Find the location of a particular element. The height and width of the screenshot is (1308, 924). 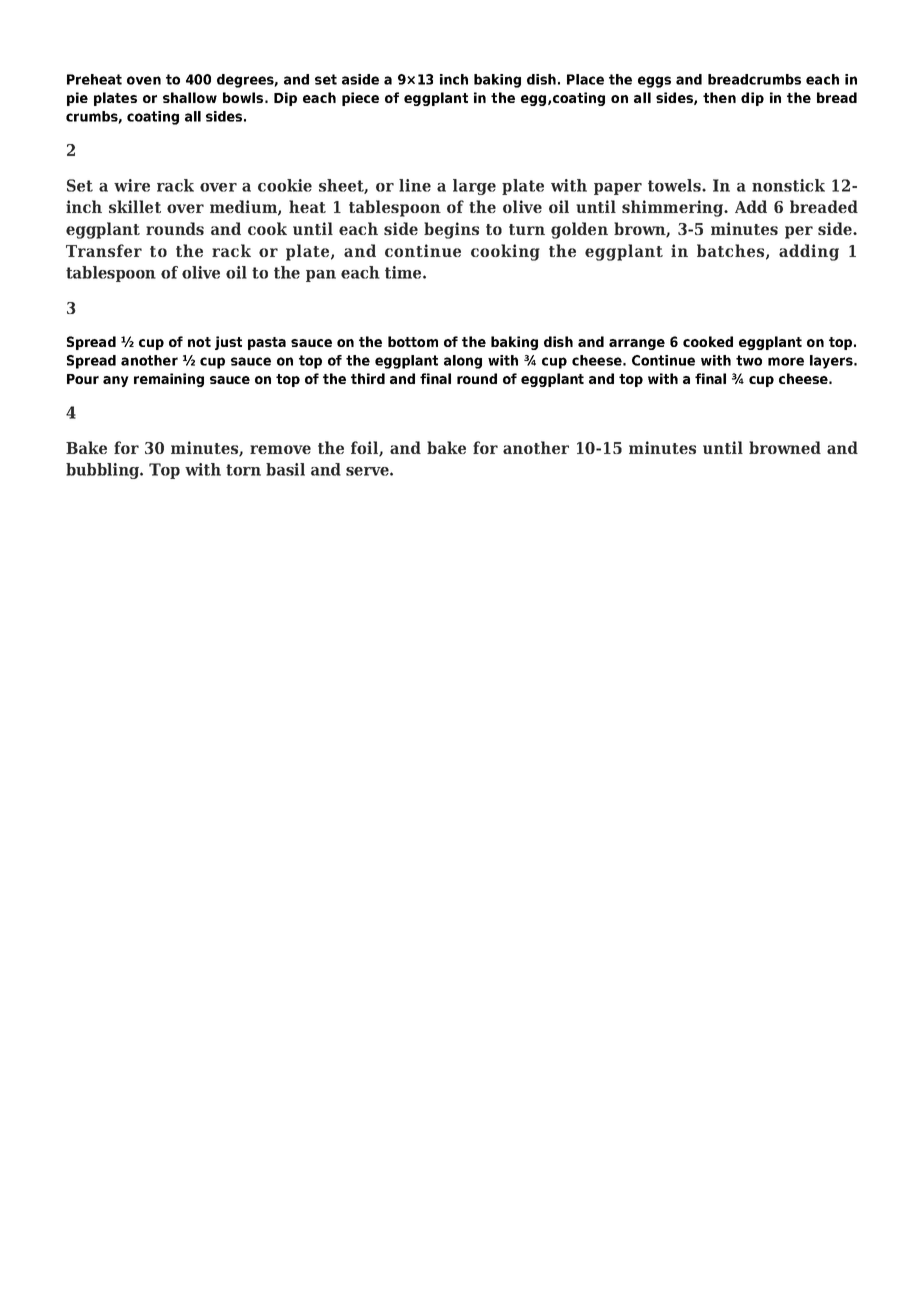

bottom is located at coordinates (413, 341).
